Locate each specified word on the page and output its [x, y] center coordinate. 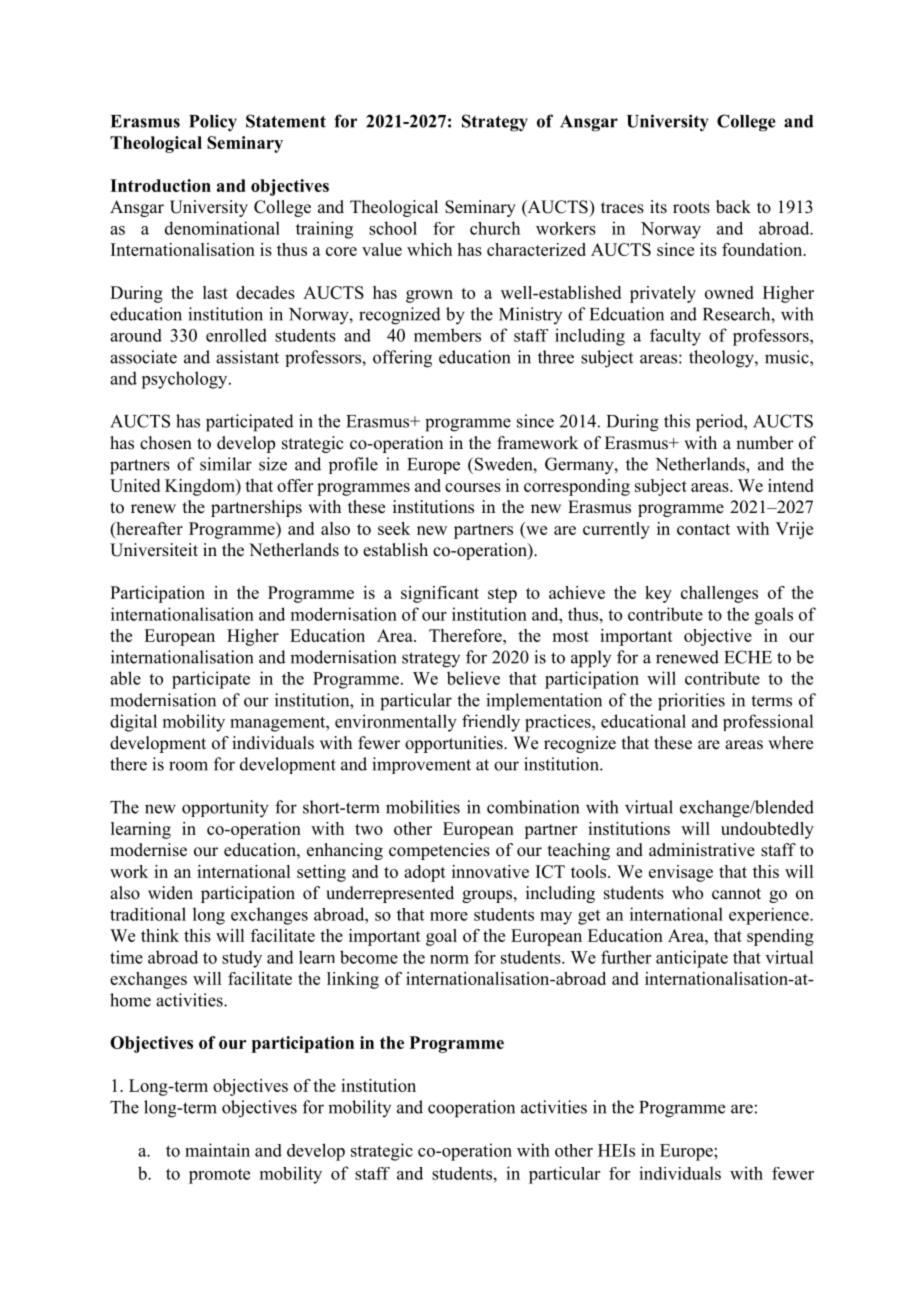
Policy [213, 122]
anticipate [692, 959]
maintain [217, 1150]
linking [353, 980]
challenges [719, 594]
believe [473, 678]
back [733, 207]
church [495, 228]
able [125, 678]
